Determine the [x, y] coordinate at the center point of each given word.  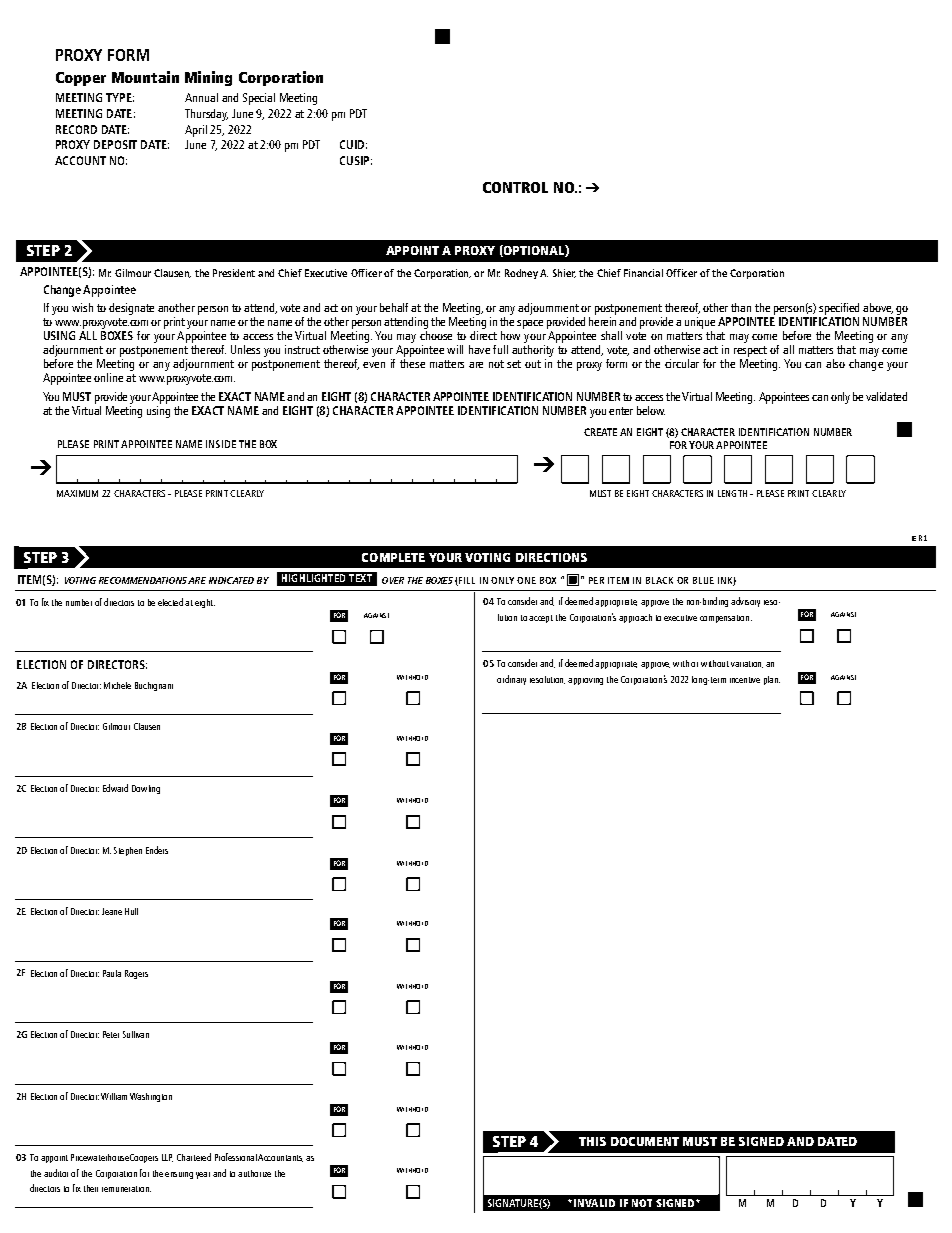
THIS [592, 1141]
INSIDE [221, 444]
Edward [115, 788]
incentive [745, 680]
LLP [167, 1158]
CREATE [600, 432]
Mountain [145, 77]
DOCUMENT [645, 1141]
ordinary [511, 680]
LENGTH [732, 493]
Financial [643, 273]
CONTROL [515, 187]
